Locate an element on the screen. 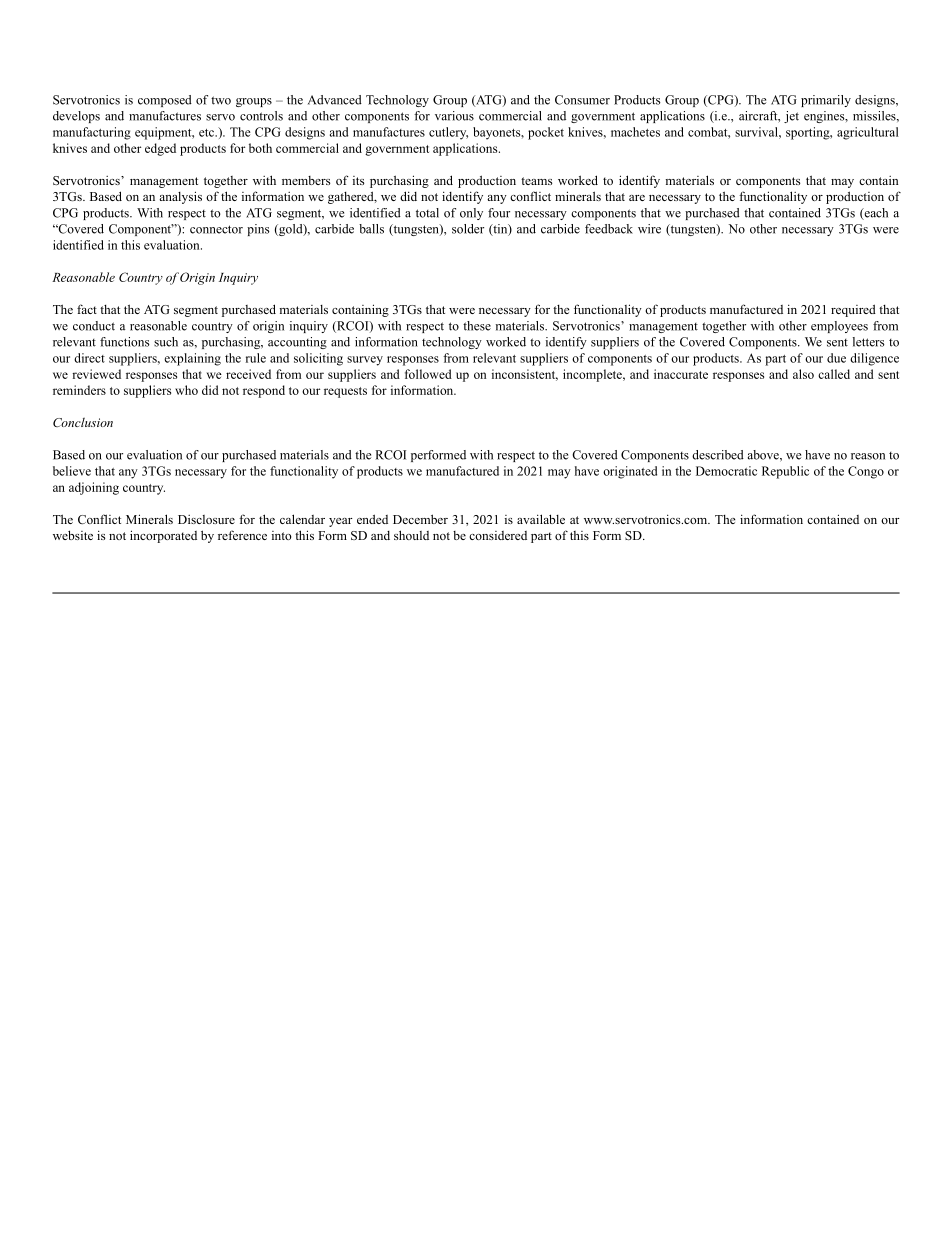  only is located at coordinates (471, 214).
